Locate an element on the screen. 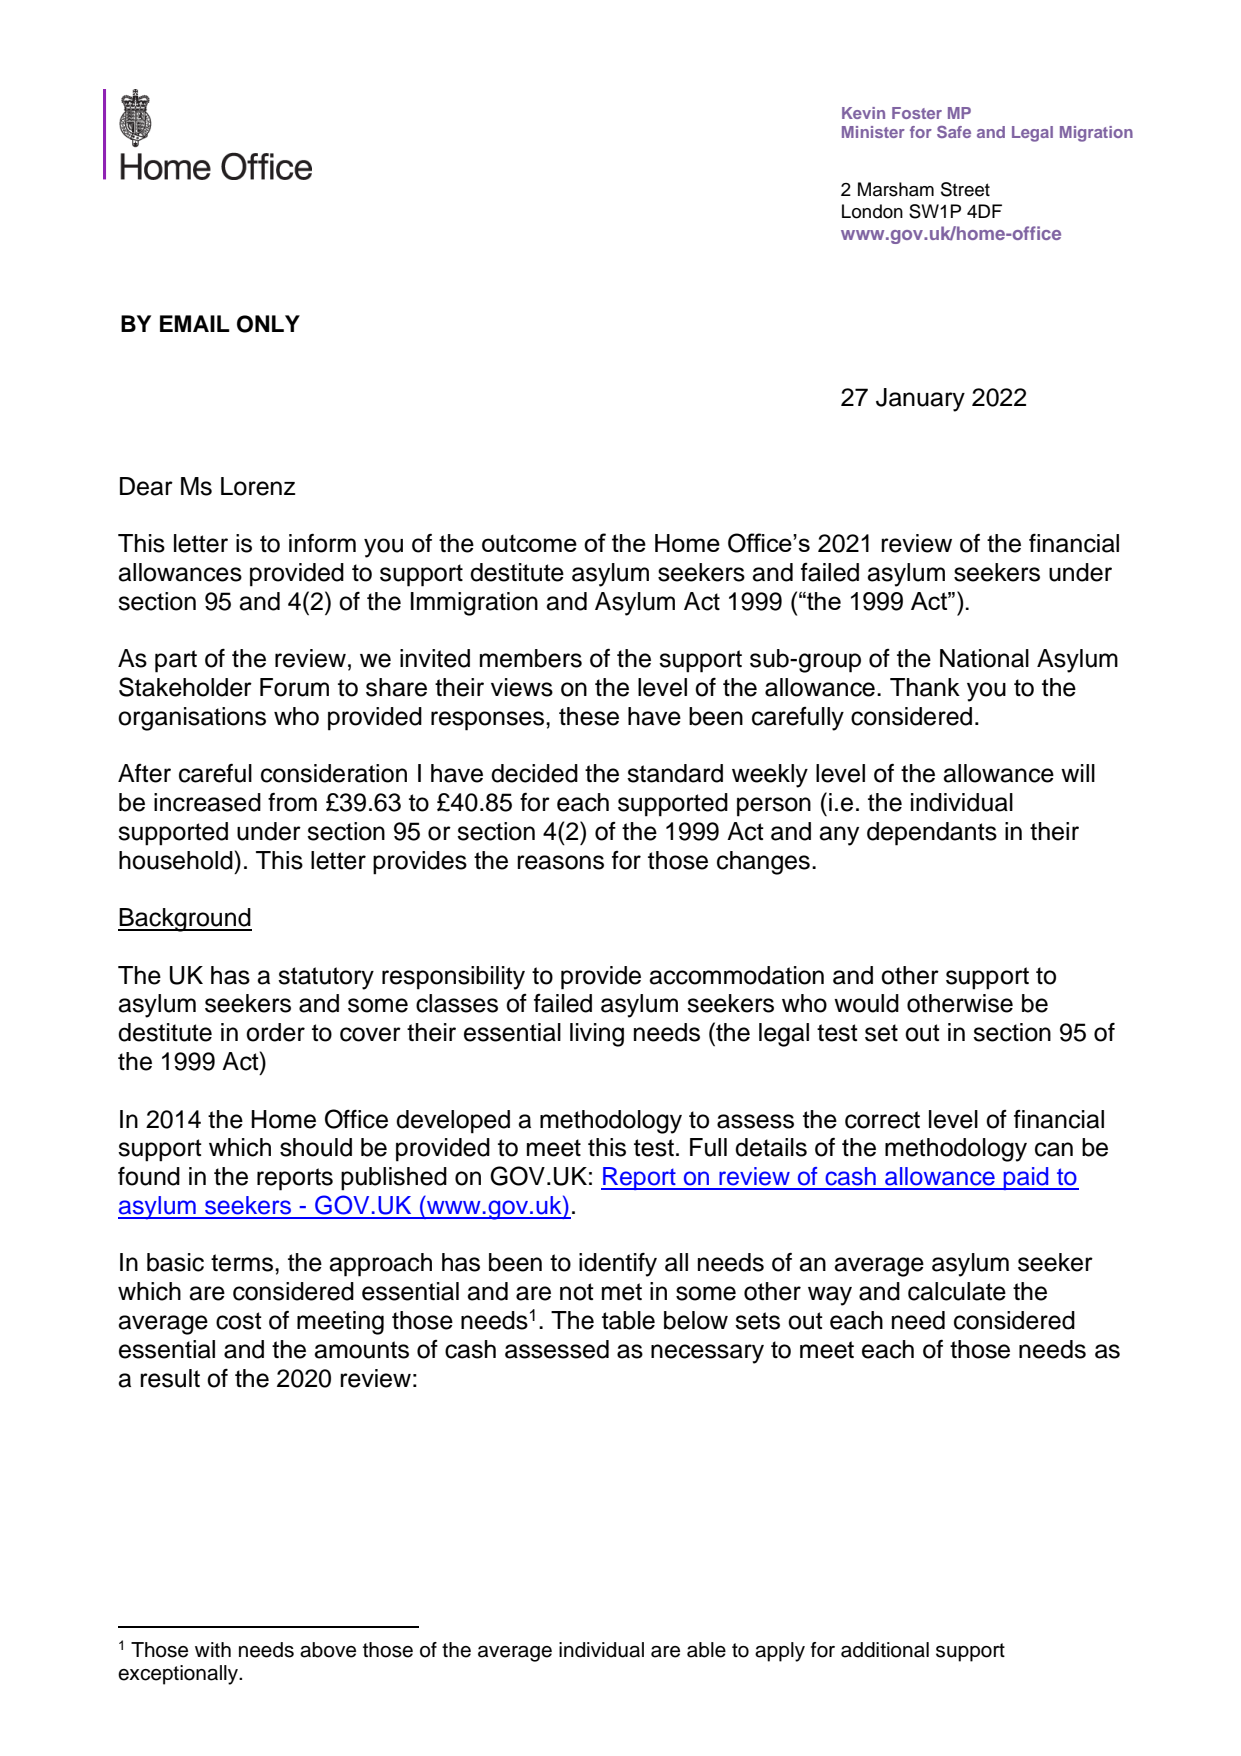 The width and height of the screenshot is (1241, 1756). members is located at coordinates (531, 658).
